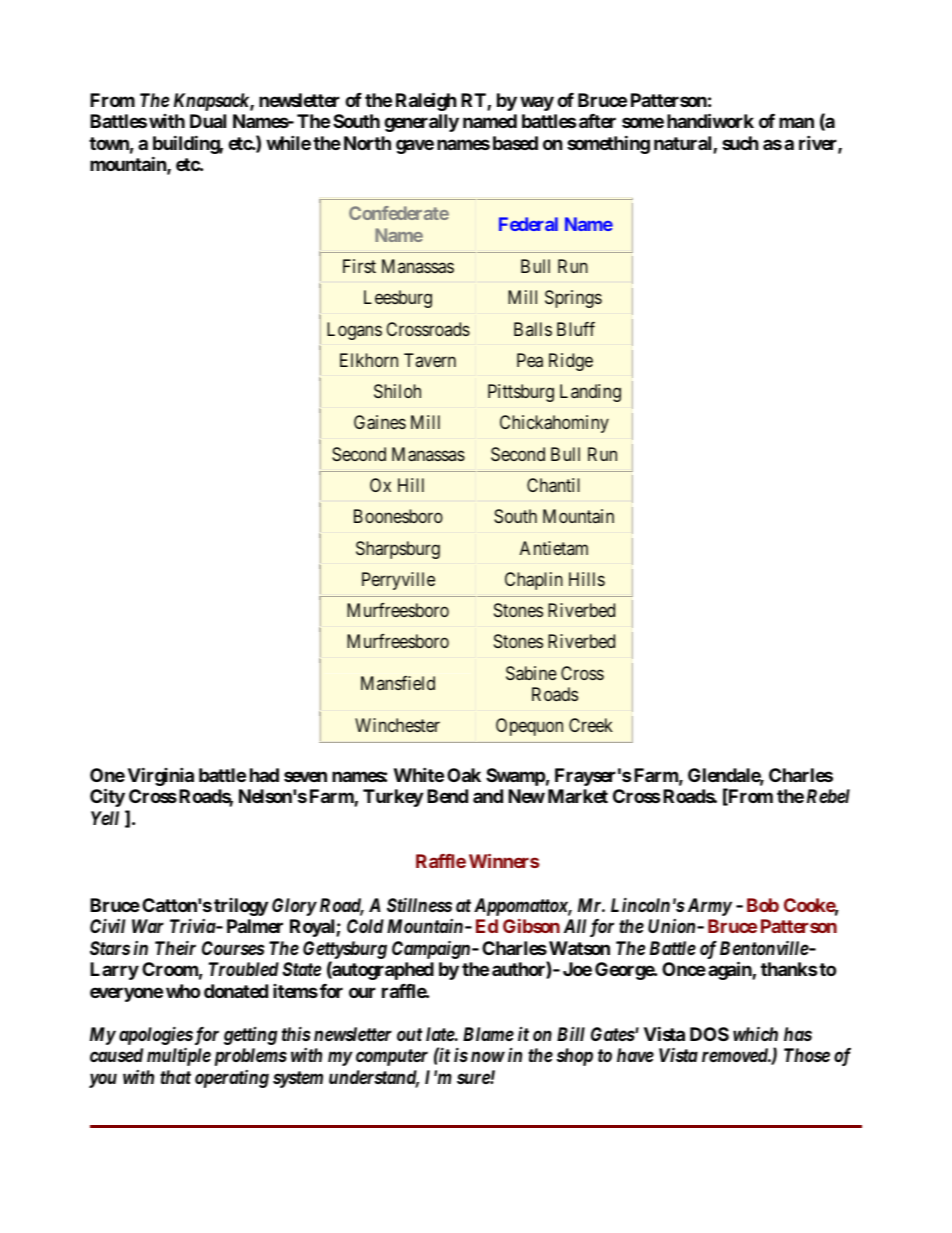 Image resolution: width=952 pixels, height=1233 pixels. What do you see at coordinates (590, 393) in the screenshot?
I see `Landing` at bounding box center [590, 393].
